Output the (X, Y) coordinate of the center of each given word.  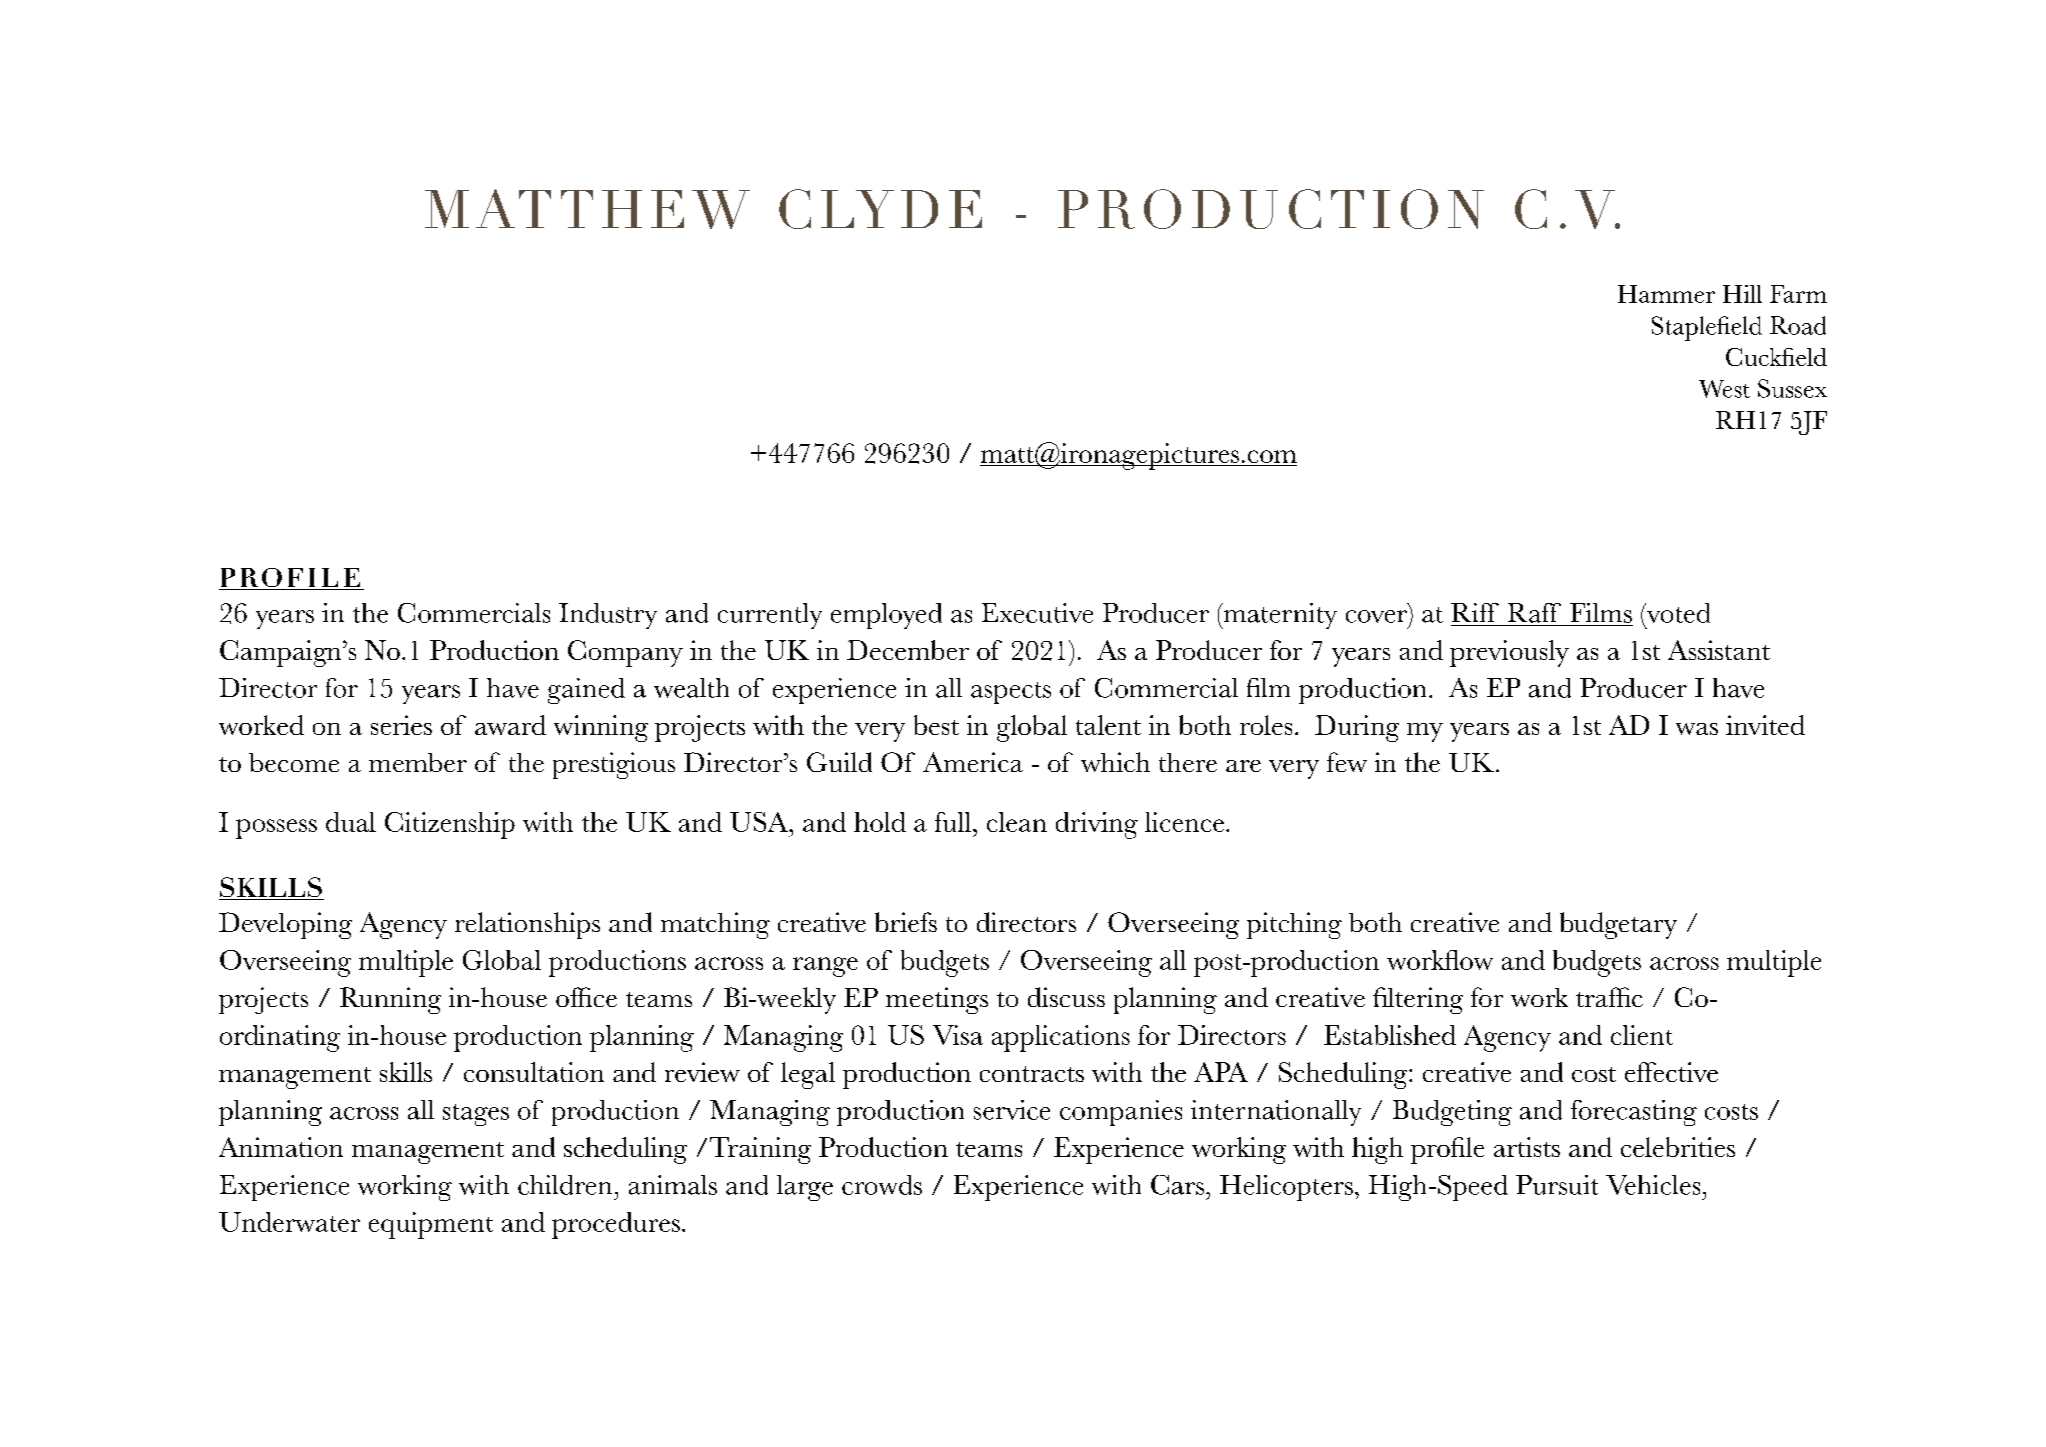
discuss (1066, 997)
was (1697, 729)
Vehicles (1653, 1185)
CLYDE (880, 209)
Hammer (1666, 294)
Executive (1037, 613)
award (510, 725)
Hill (1742, 294)
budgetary (1618, 925)
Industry (608, 616)
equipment (431, 1225)
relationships (527, 925)
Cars (1179, 1185)
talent (1108, 725)
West (1724, 389)
